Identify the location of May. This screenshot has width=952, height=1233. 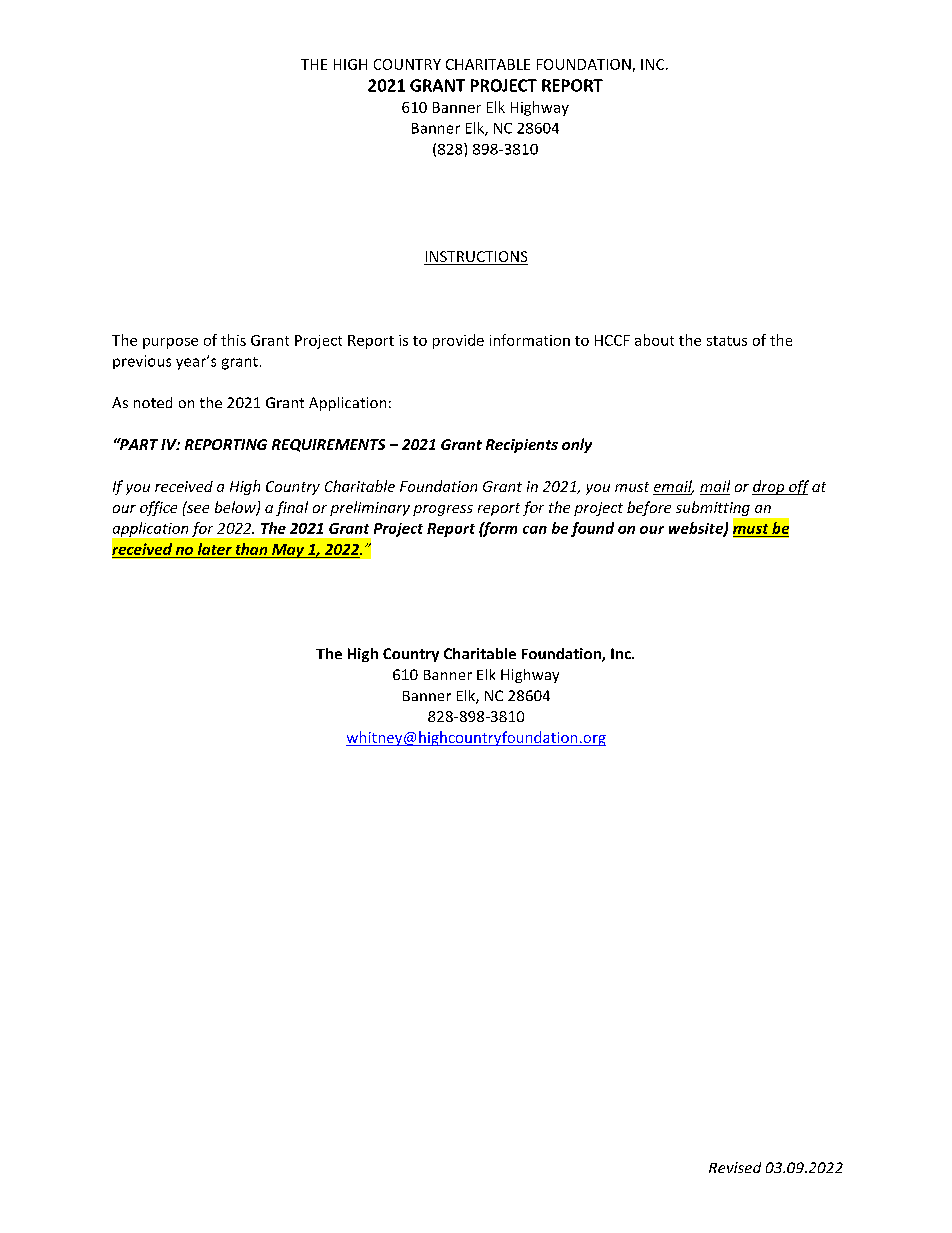
(288, 551).
